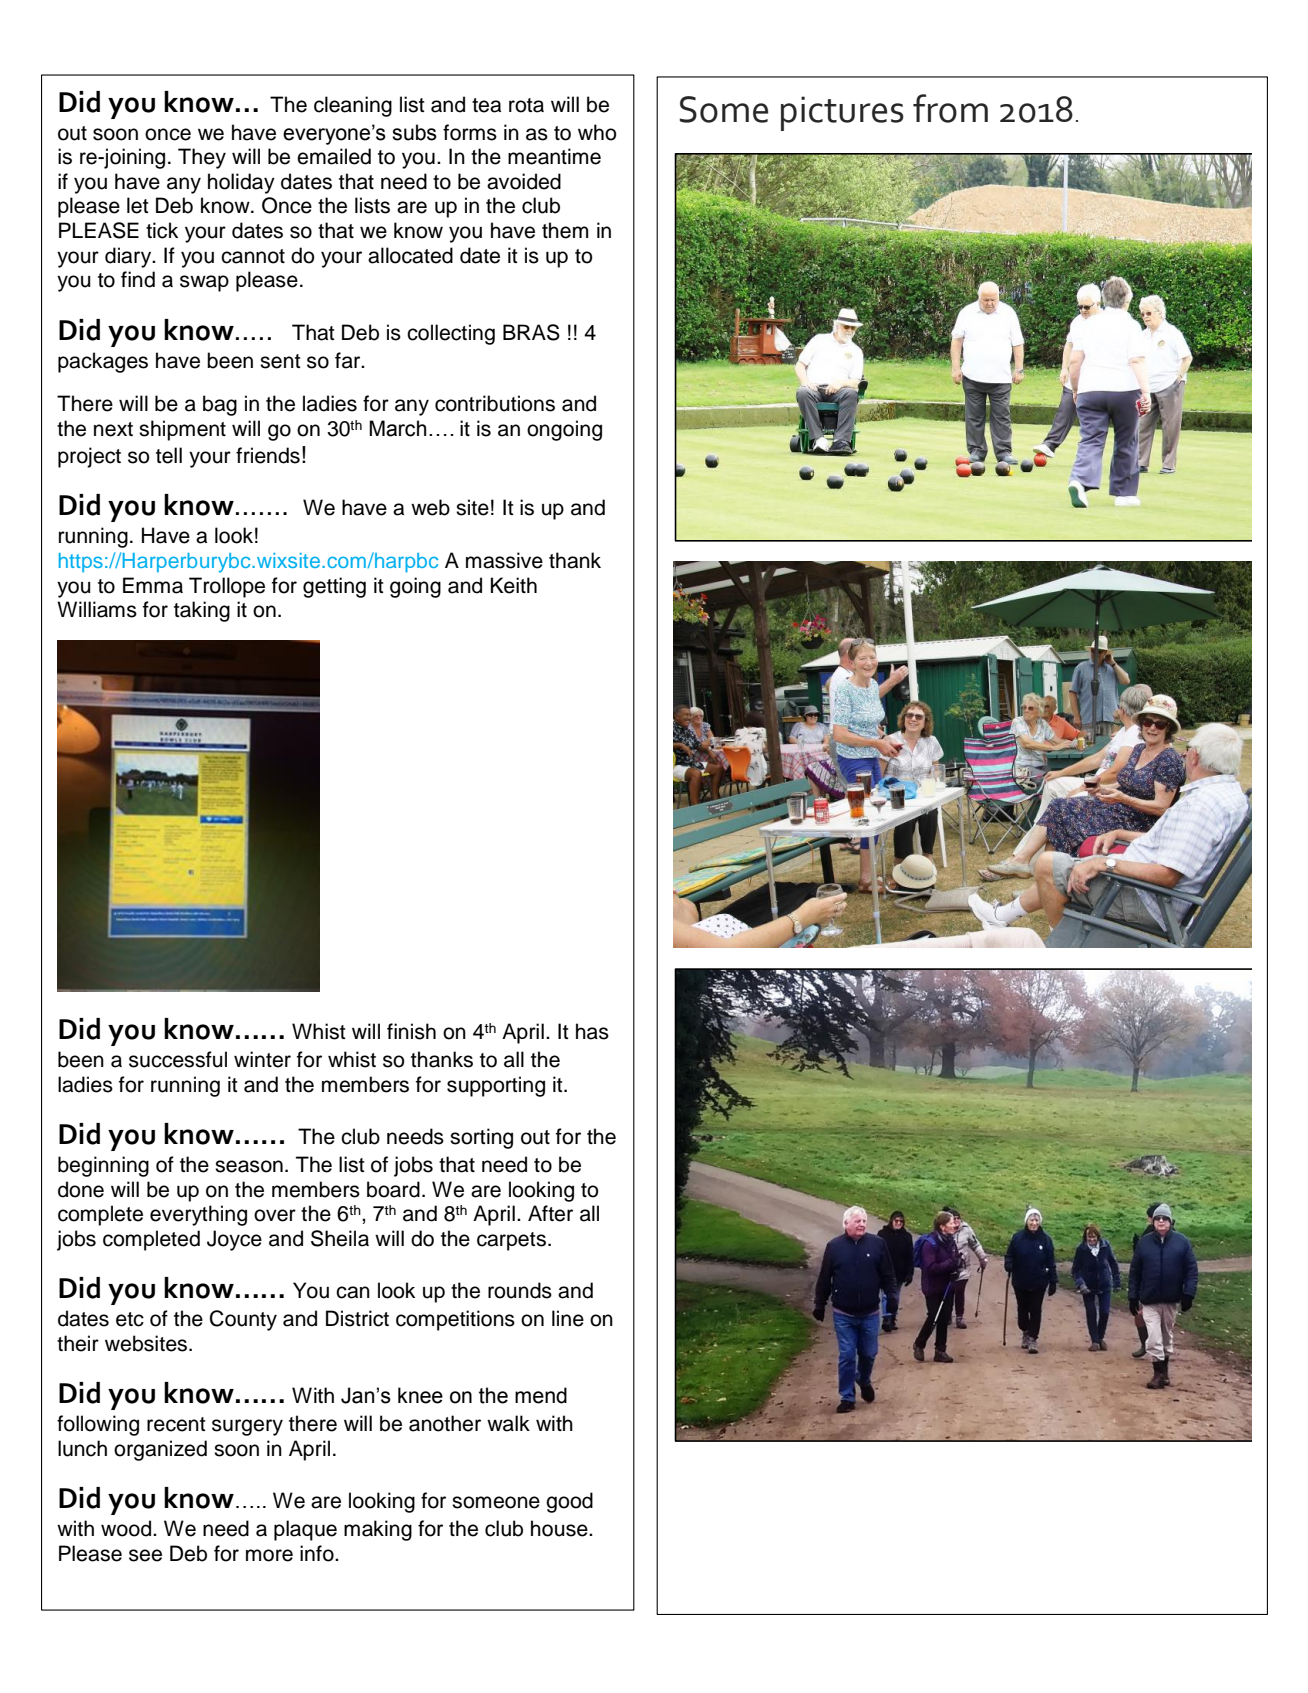 This screenshot has width=1308, height=1693. I want to click on pictures, so click(842, 113).
